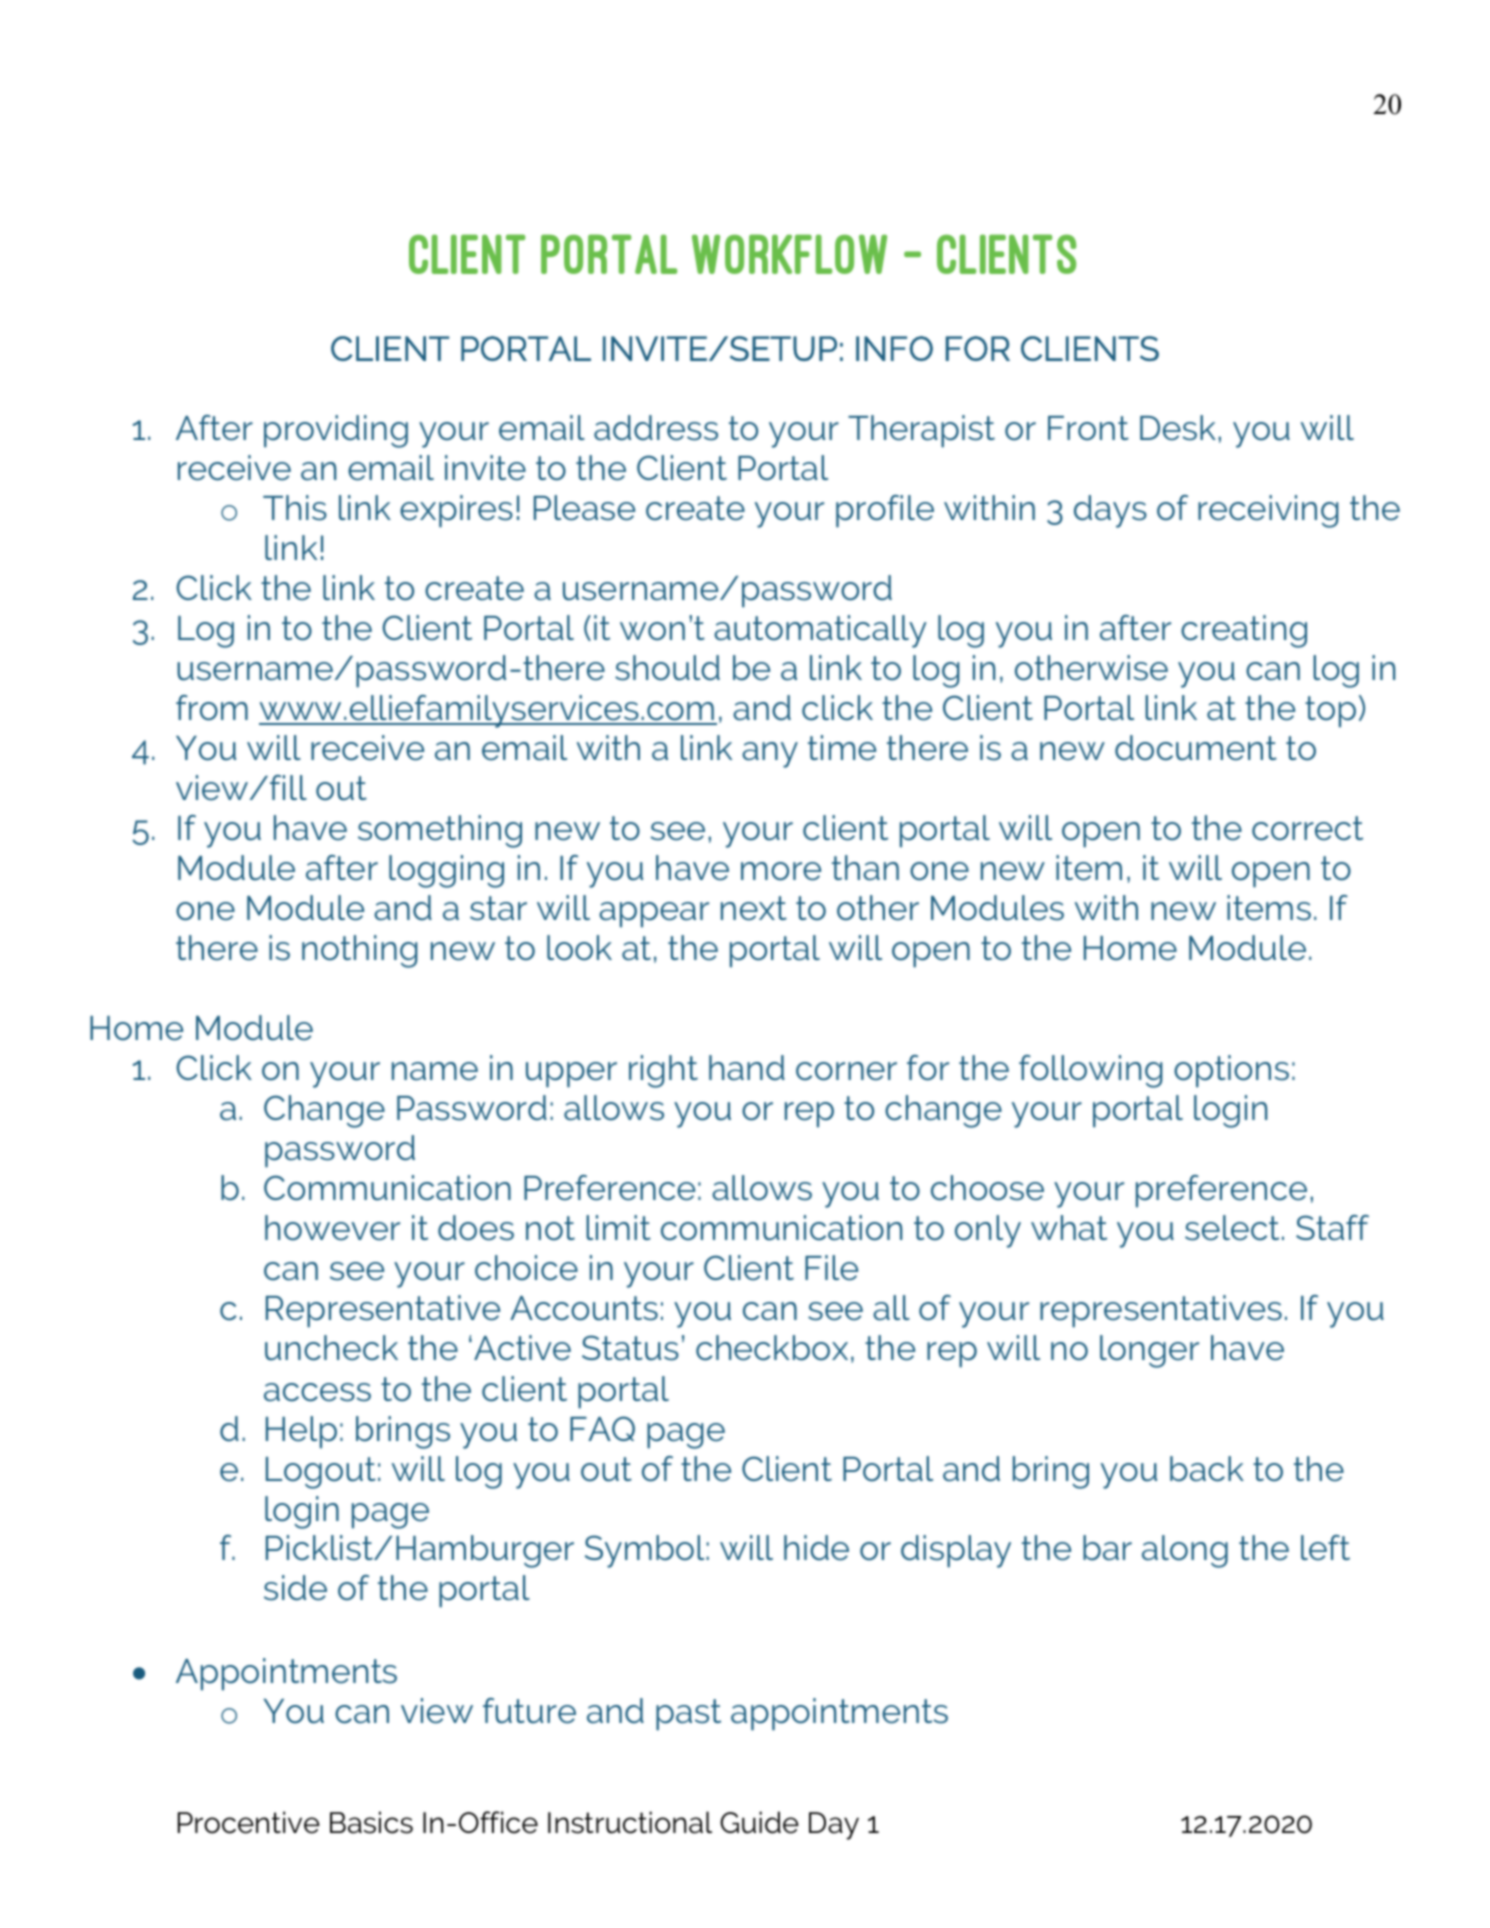  Describe the element at coordinates (1231, 1071) in the page. I see `options` at that location.
